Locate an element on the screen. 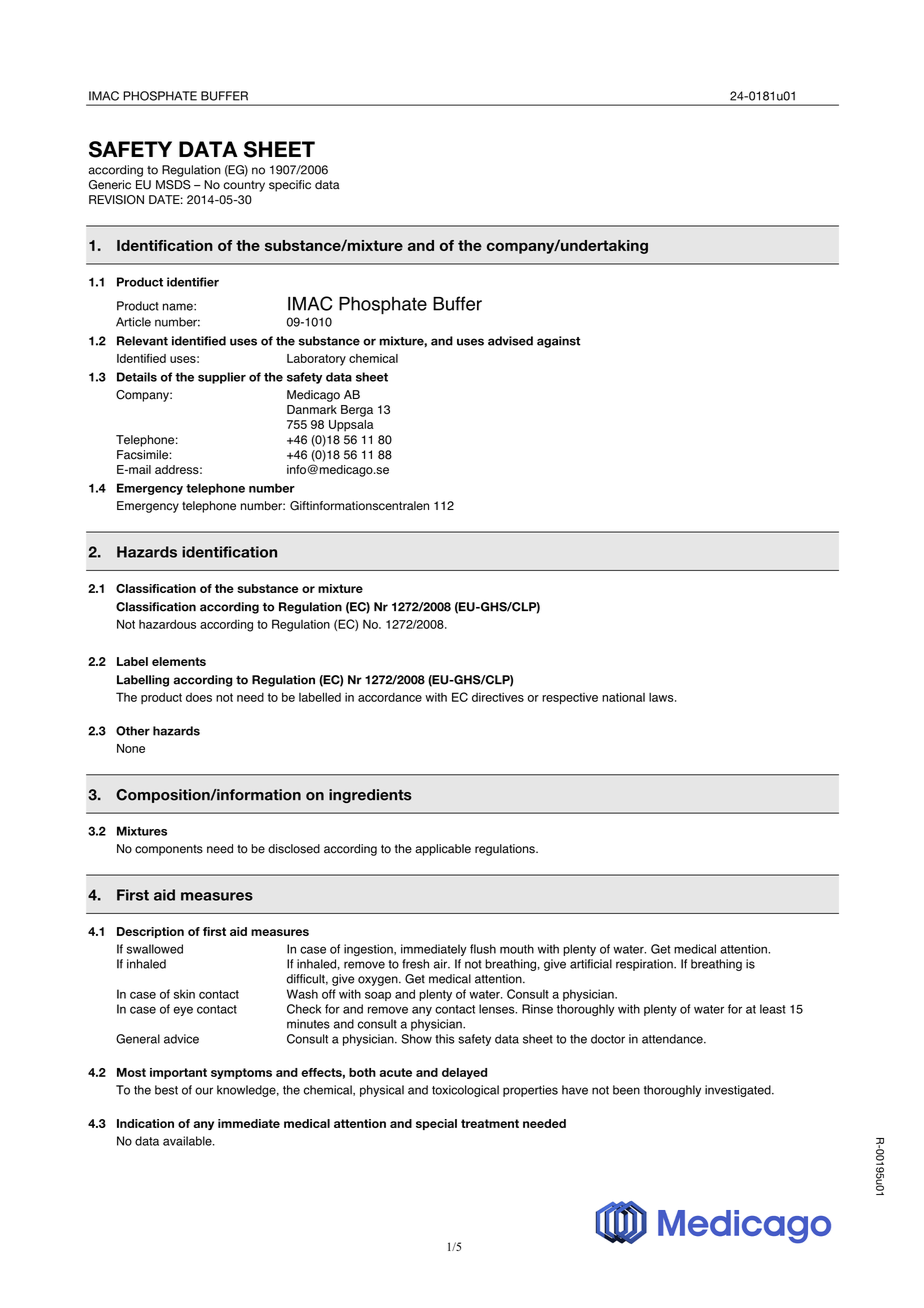 This screenshot has width=924, height=1308. advised is located at coordinates (510, 341).
